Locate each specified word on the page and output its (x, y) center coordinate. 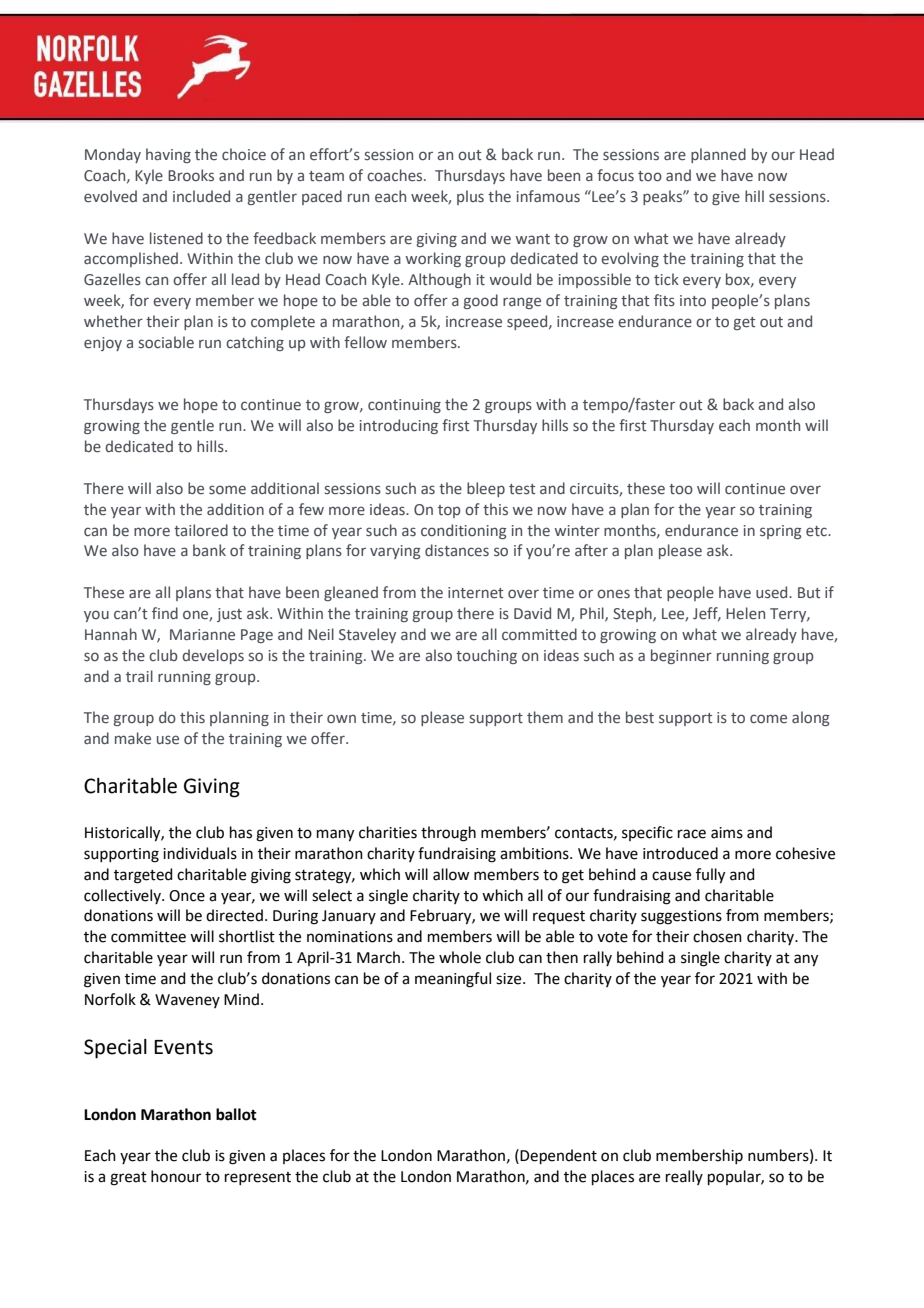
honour (176, 1176)
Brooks (191, 175)
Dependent (558, 1156)
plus (470, 197)
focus (615, 175)
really (684, 1177)
